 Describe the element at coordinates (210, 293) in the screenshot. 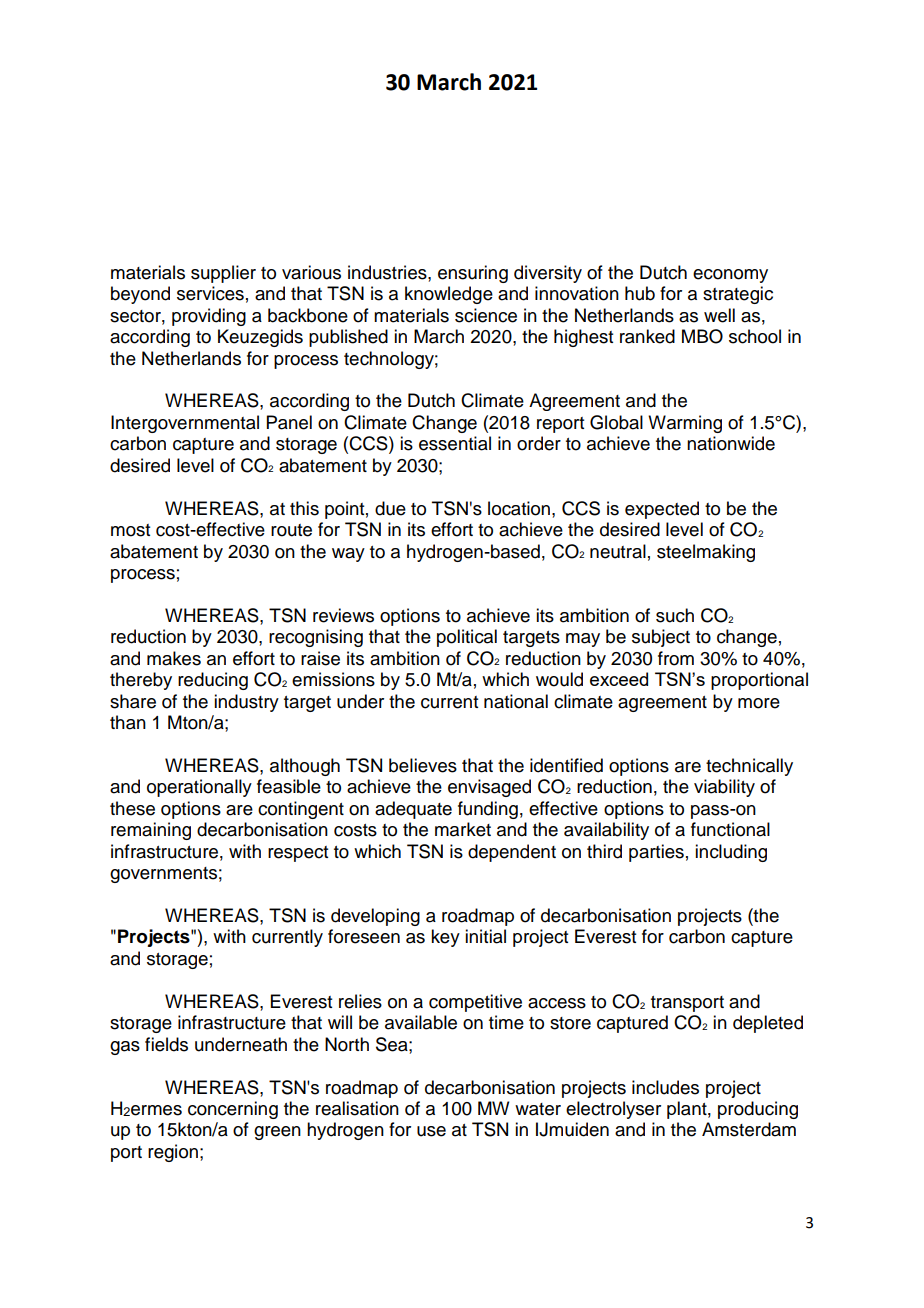

I see `services` at that location.
